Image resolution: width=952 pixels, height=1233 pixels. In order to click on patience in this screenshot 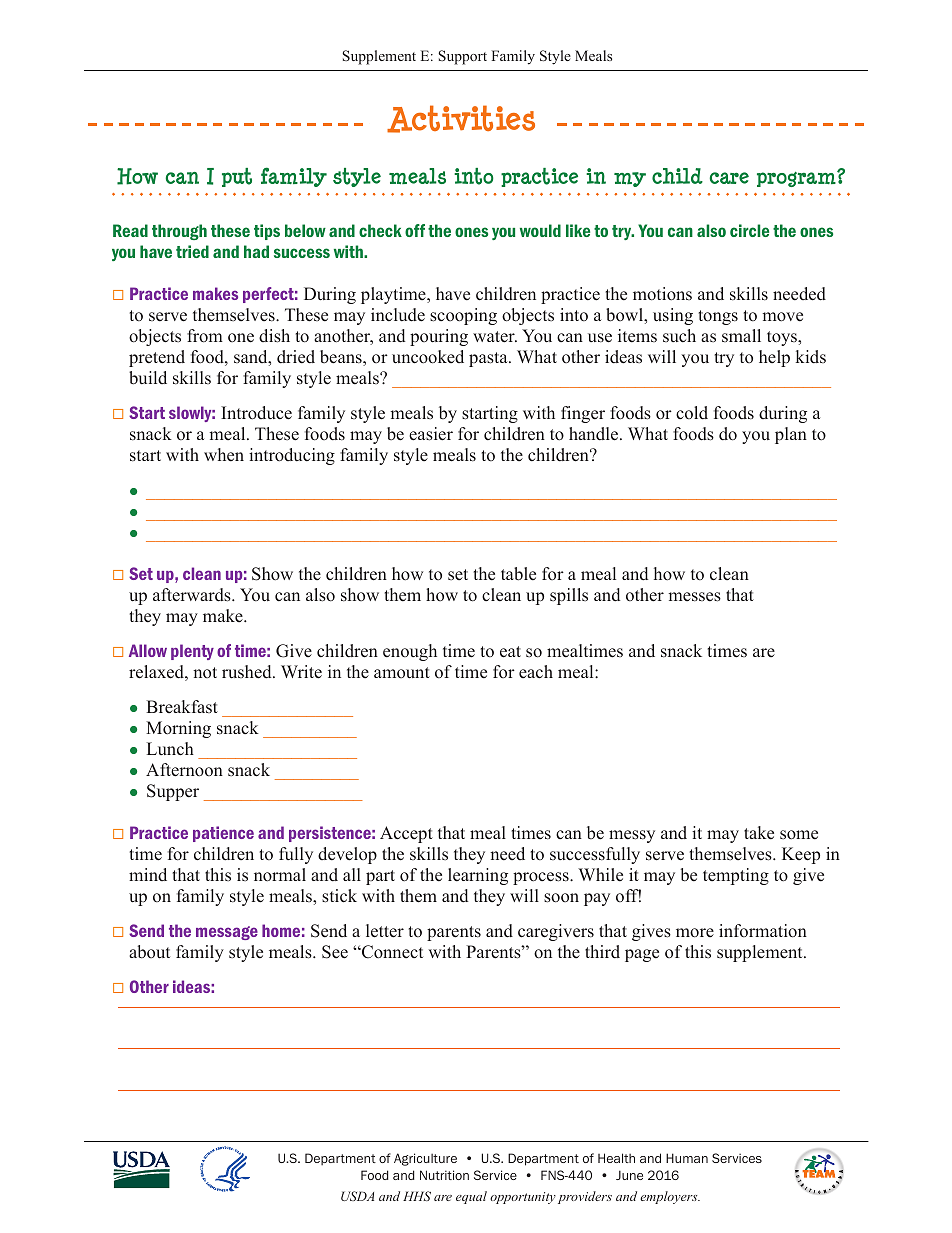, I will do `click(223, 834)`.
